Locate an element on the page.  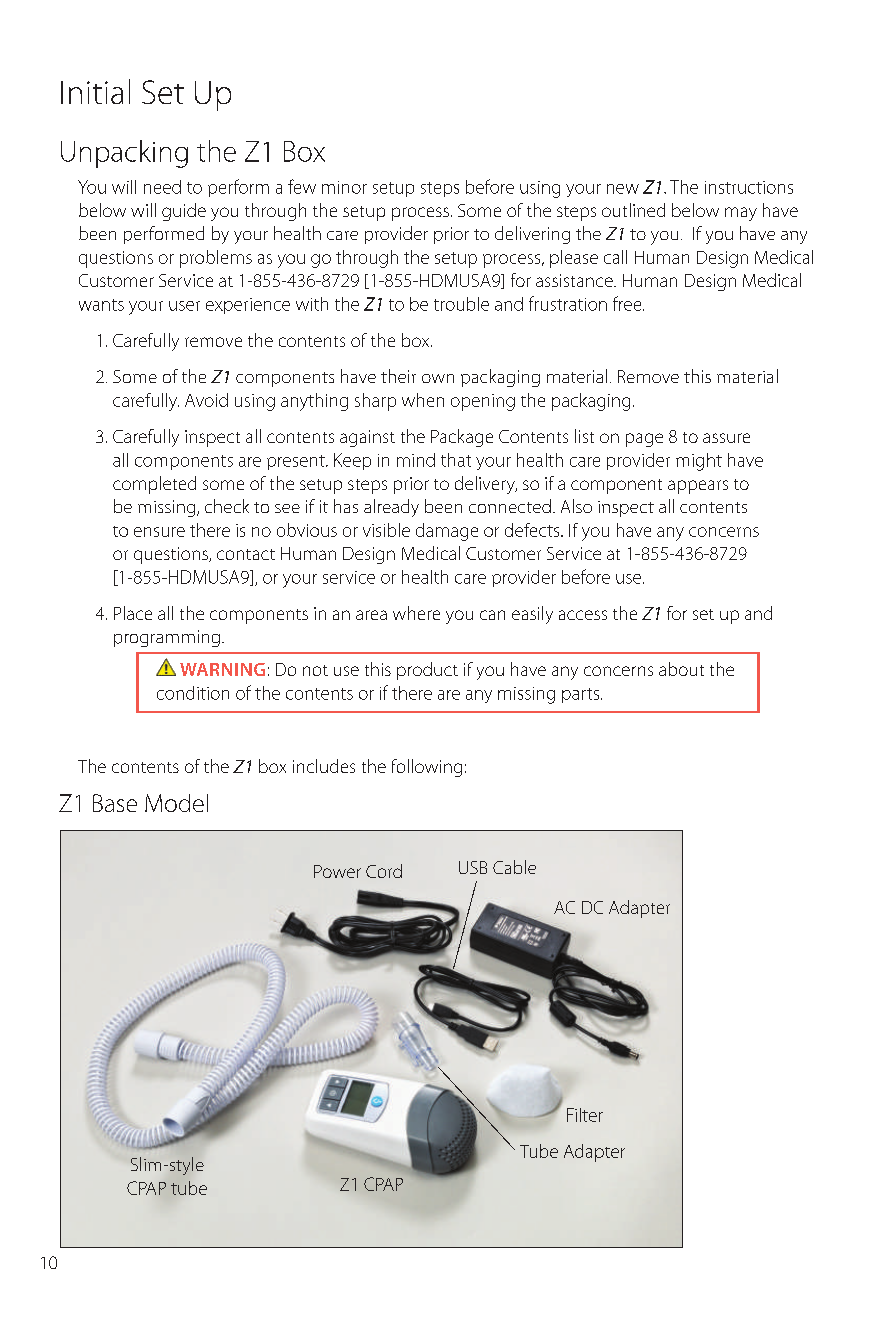
mind is located at coordinates (416, 460).
